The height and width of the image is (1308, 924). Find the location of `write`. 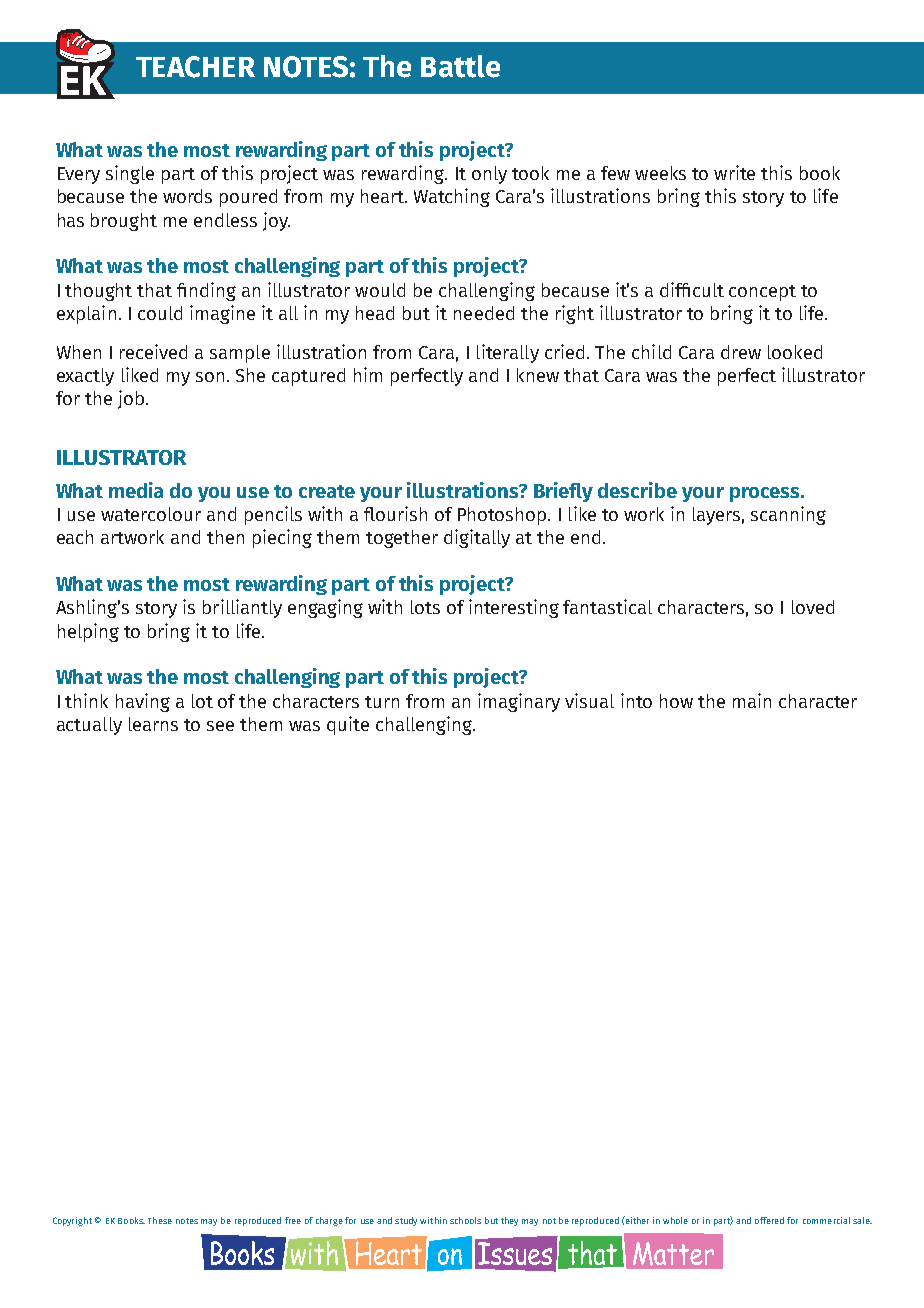

write is located at coordinates (734, 172).
